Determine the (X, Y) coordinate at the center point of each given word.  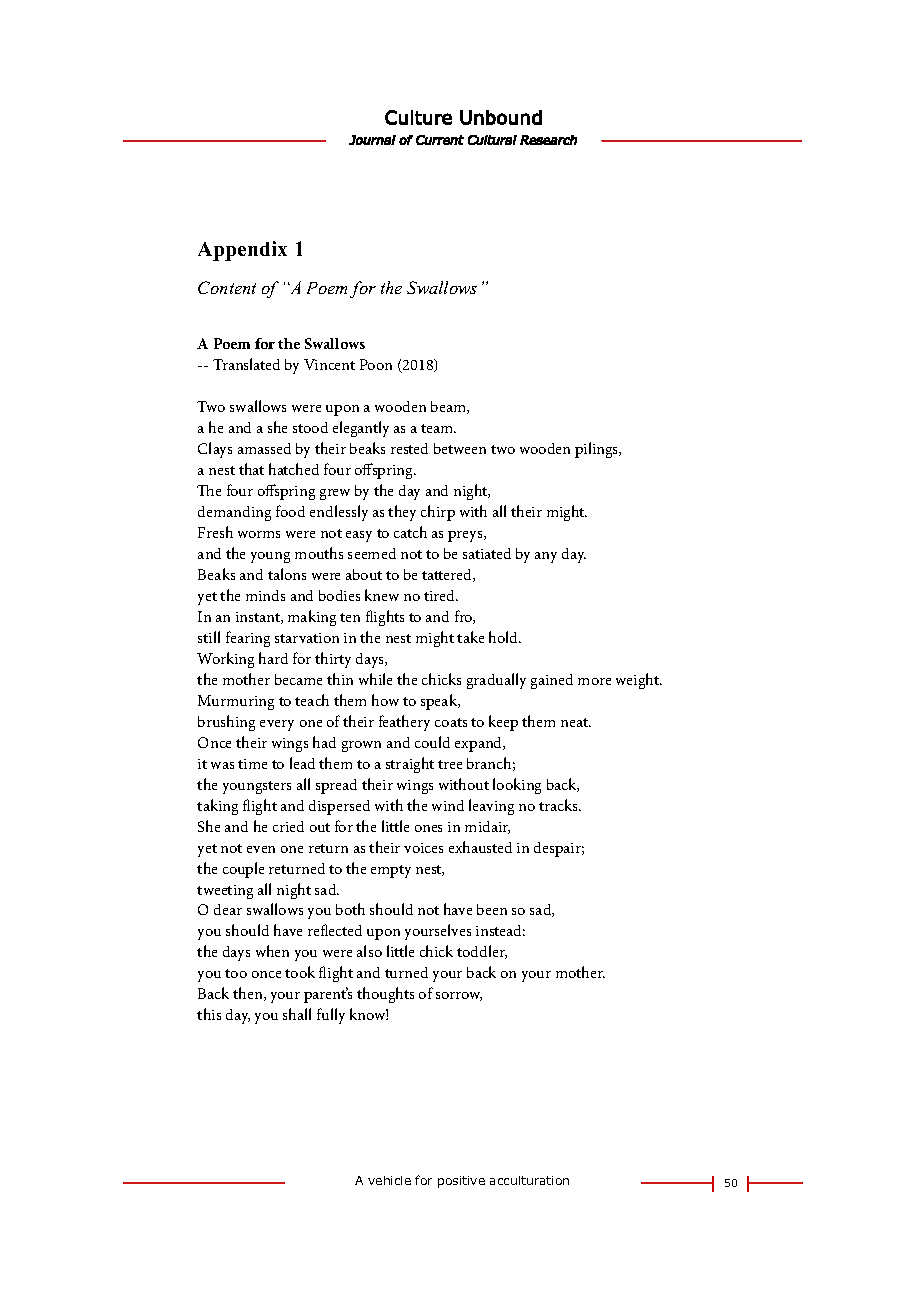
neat (575, 722)
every (277, 725)
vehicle (389, 1180)
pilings (598, 450)
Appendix (242, 251)
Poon (376, 364)
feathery (404, 723)
